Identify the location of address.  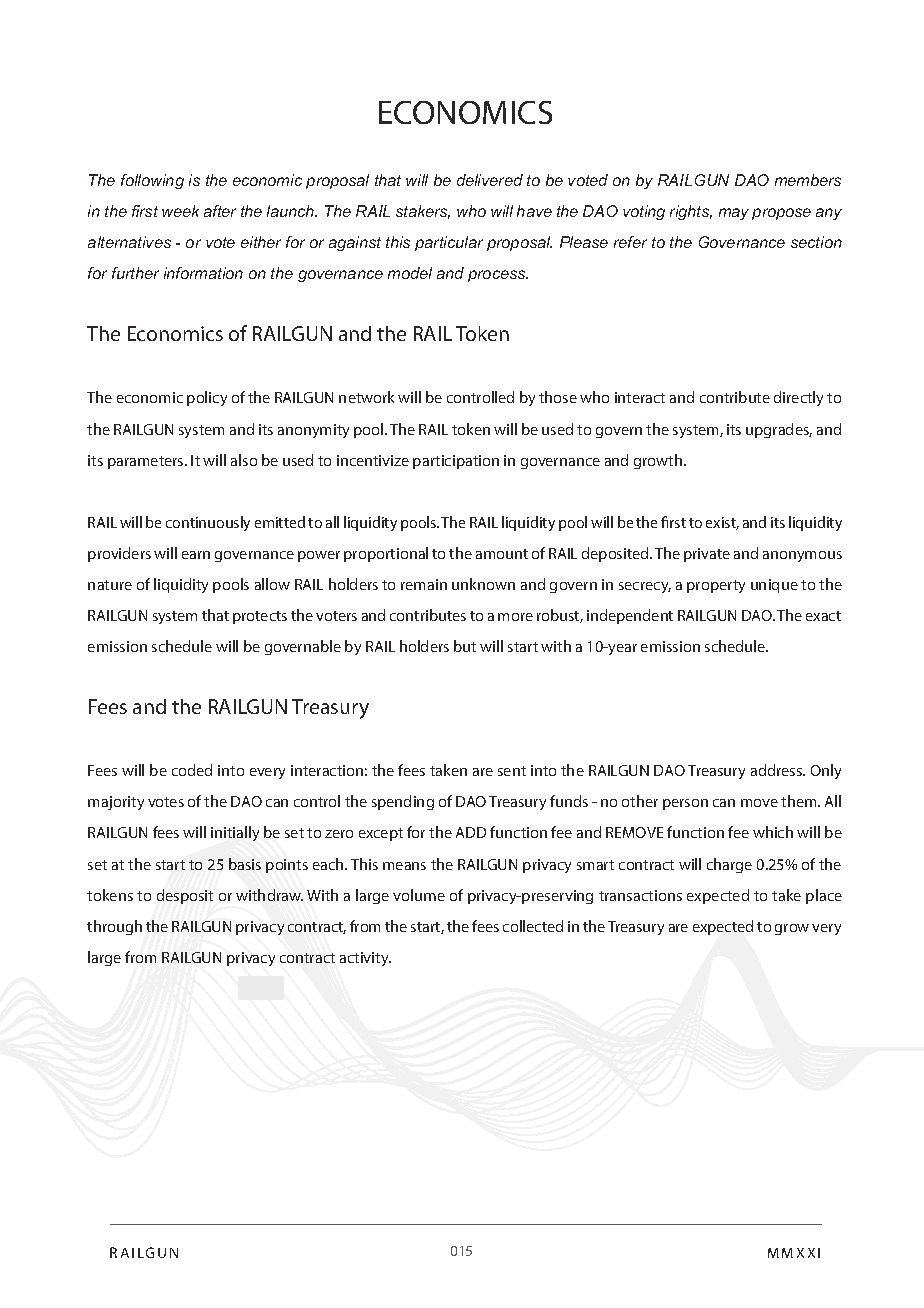
(778, 770).
